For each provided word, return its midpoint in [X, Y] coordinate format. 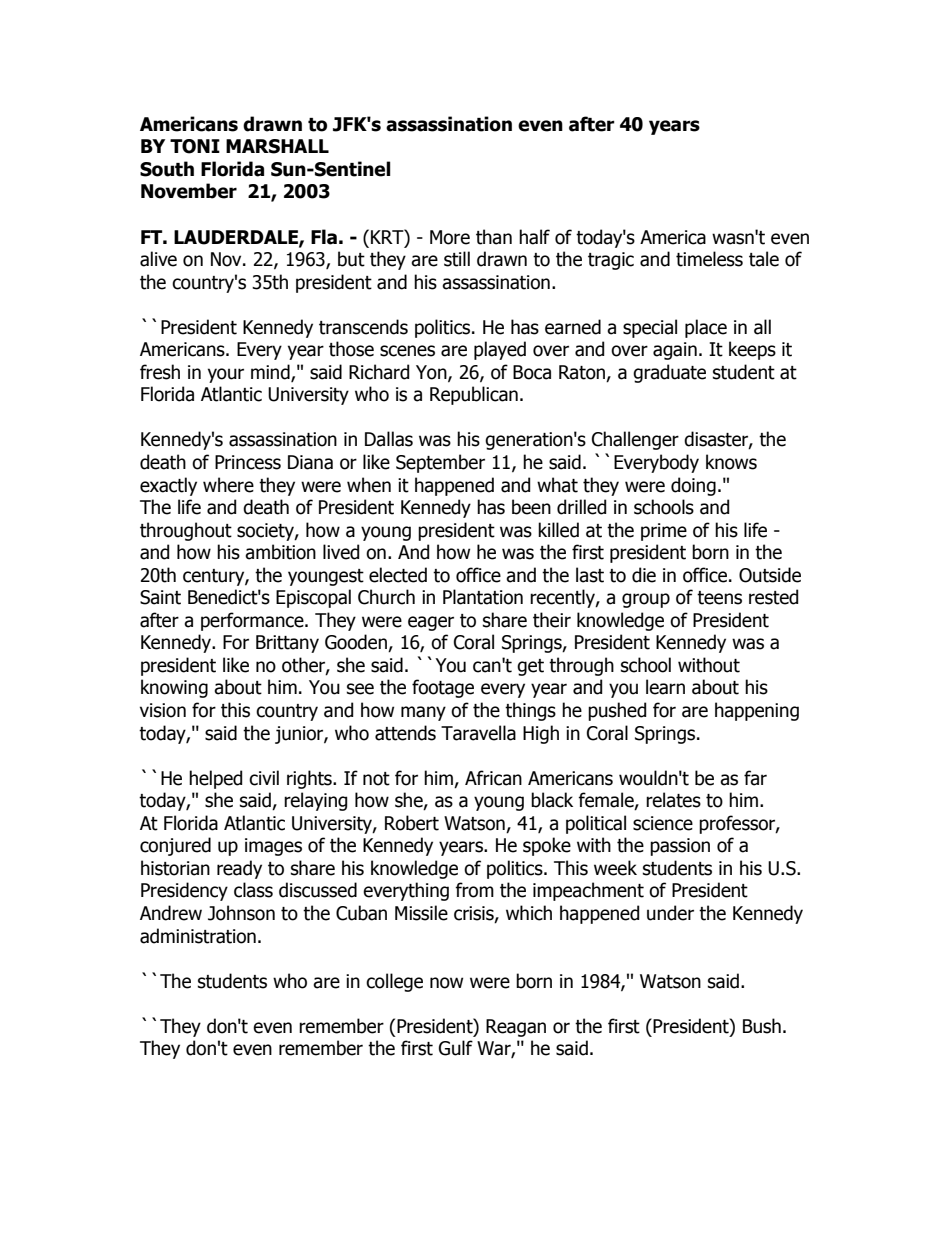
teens [719, 598]
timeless [709, 259]
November [189, 191]
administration [198, 936]
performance [253, 621]
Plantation [483, 597]
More [450, 237]
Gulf [456, 1048]
